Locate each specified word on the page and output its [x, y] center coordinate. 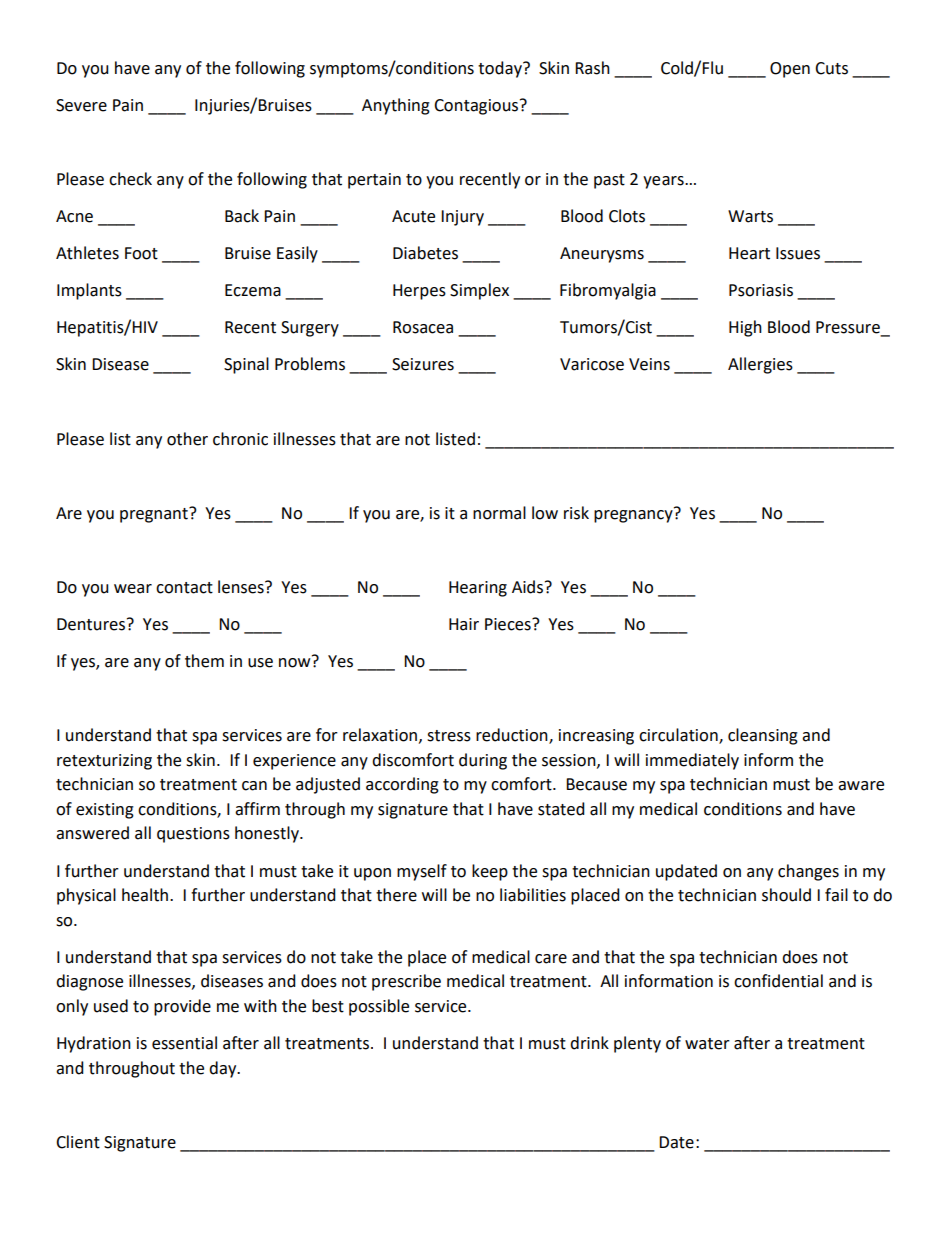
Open [790, 70]
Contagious [477, 107]
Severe [81, 105]
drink [589, 1043]
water [707, 1044]
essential [184, 1043]
